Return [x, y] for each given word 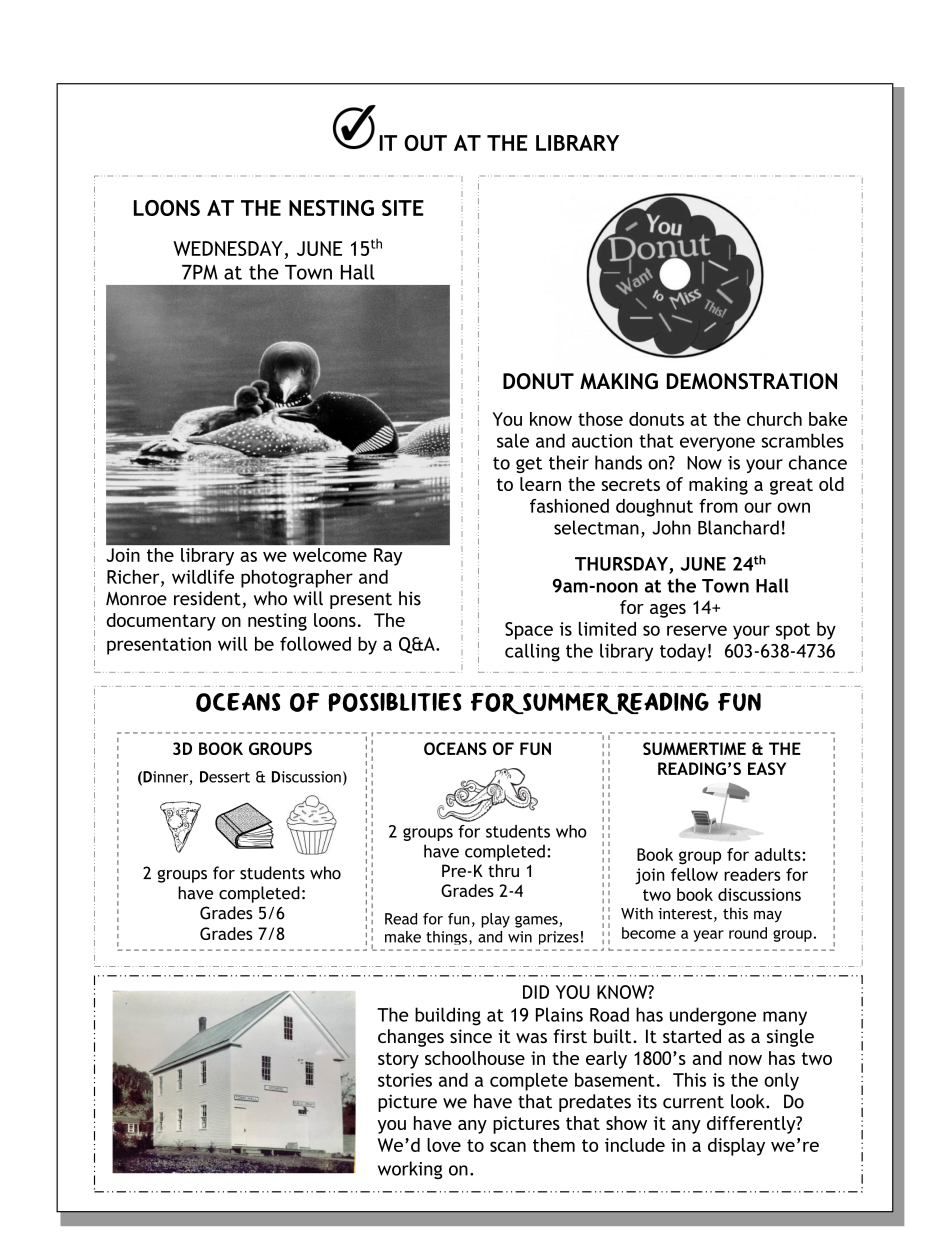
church [774, 419]
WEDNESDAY [228, 248]
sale [513, 440]
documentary [161, 622]
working [410, 1170]
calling [532, 652]
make [403, 937]
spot [793, 631]
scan [508, 1147]
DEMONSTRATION [752, 381]
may [768, 917]
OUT [425, 143]
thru [503, 870]
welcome [330, 555]
